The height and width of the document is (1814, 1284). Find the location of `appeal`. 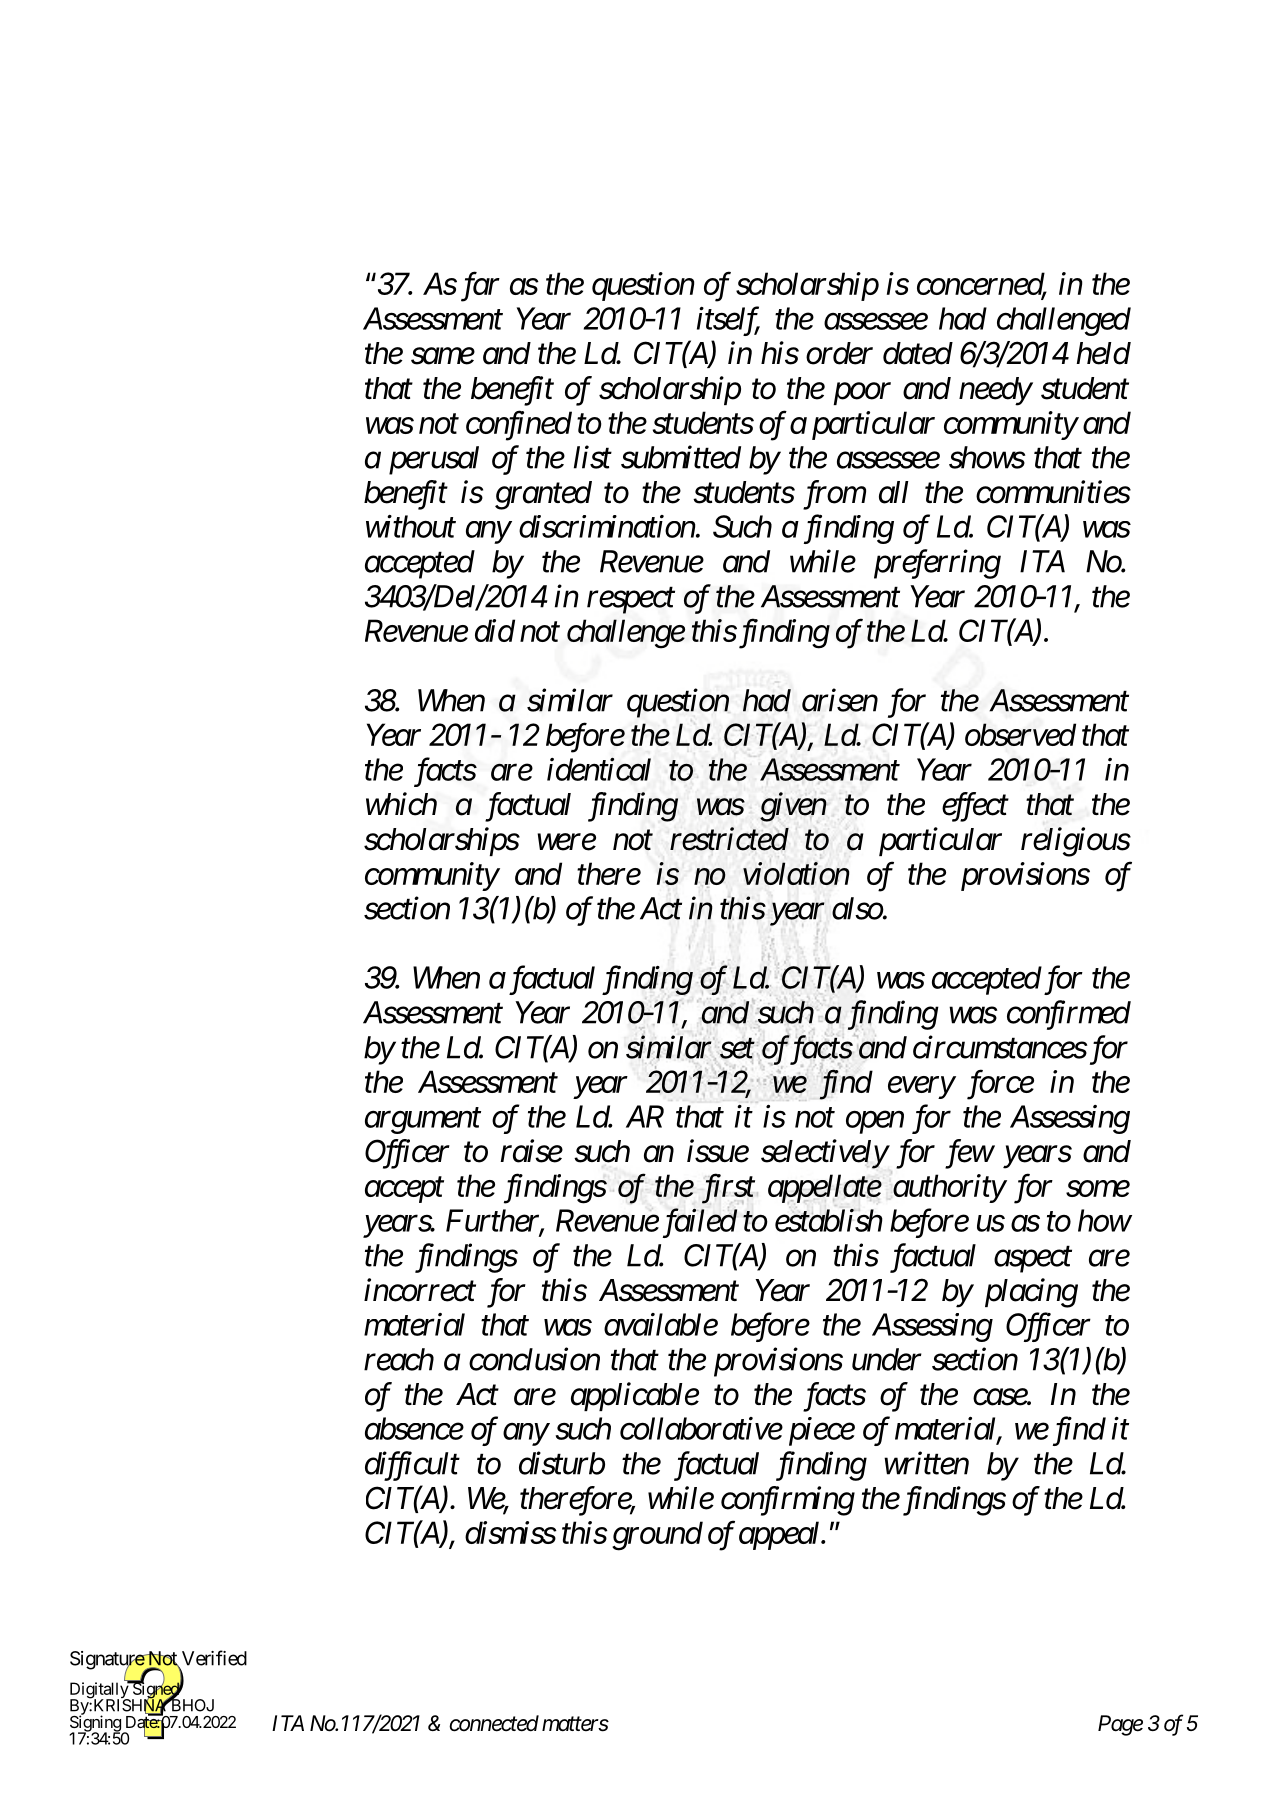

appeal is located at coordinates (780, 1535).
